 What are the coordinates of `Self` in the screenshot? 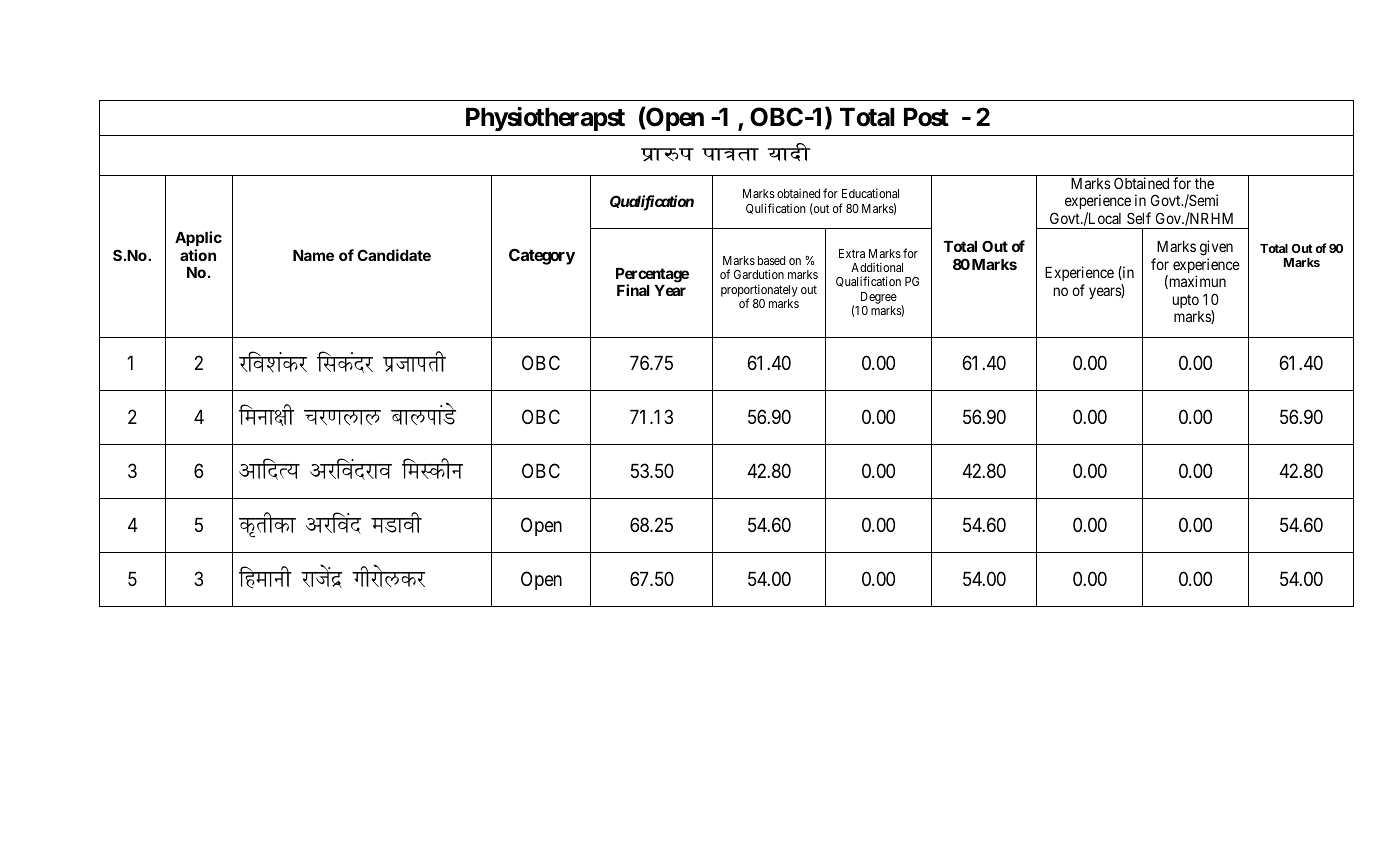 It's located at (1139, 218).
